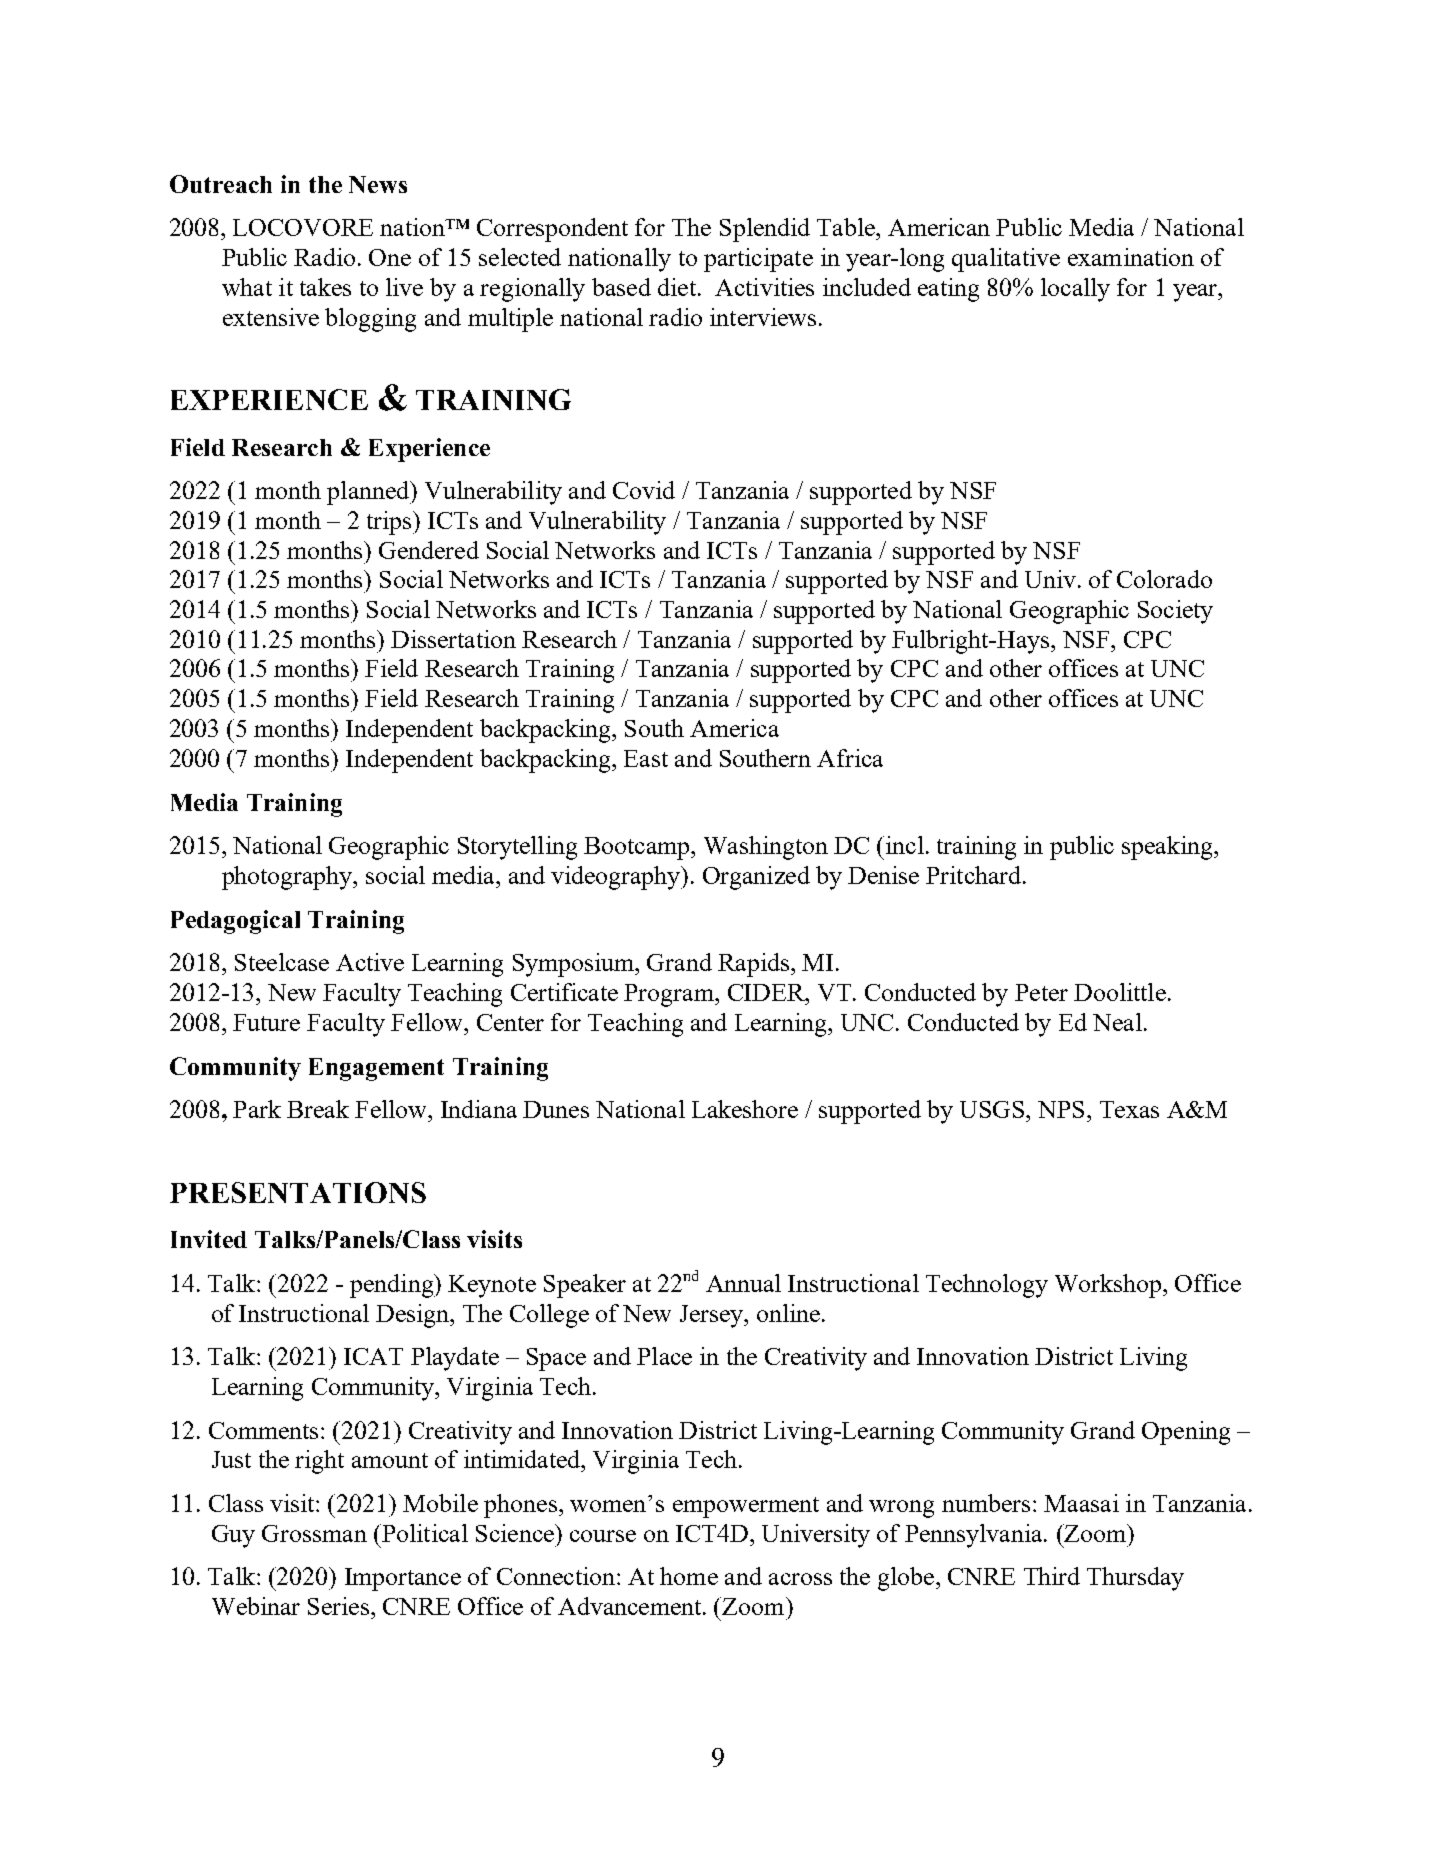 Image resolution: width=1436 pixels, height=1858 pixels. Describe the element at coordinates (644, 490) in the screenshot. I see `Covid` at that location.
